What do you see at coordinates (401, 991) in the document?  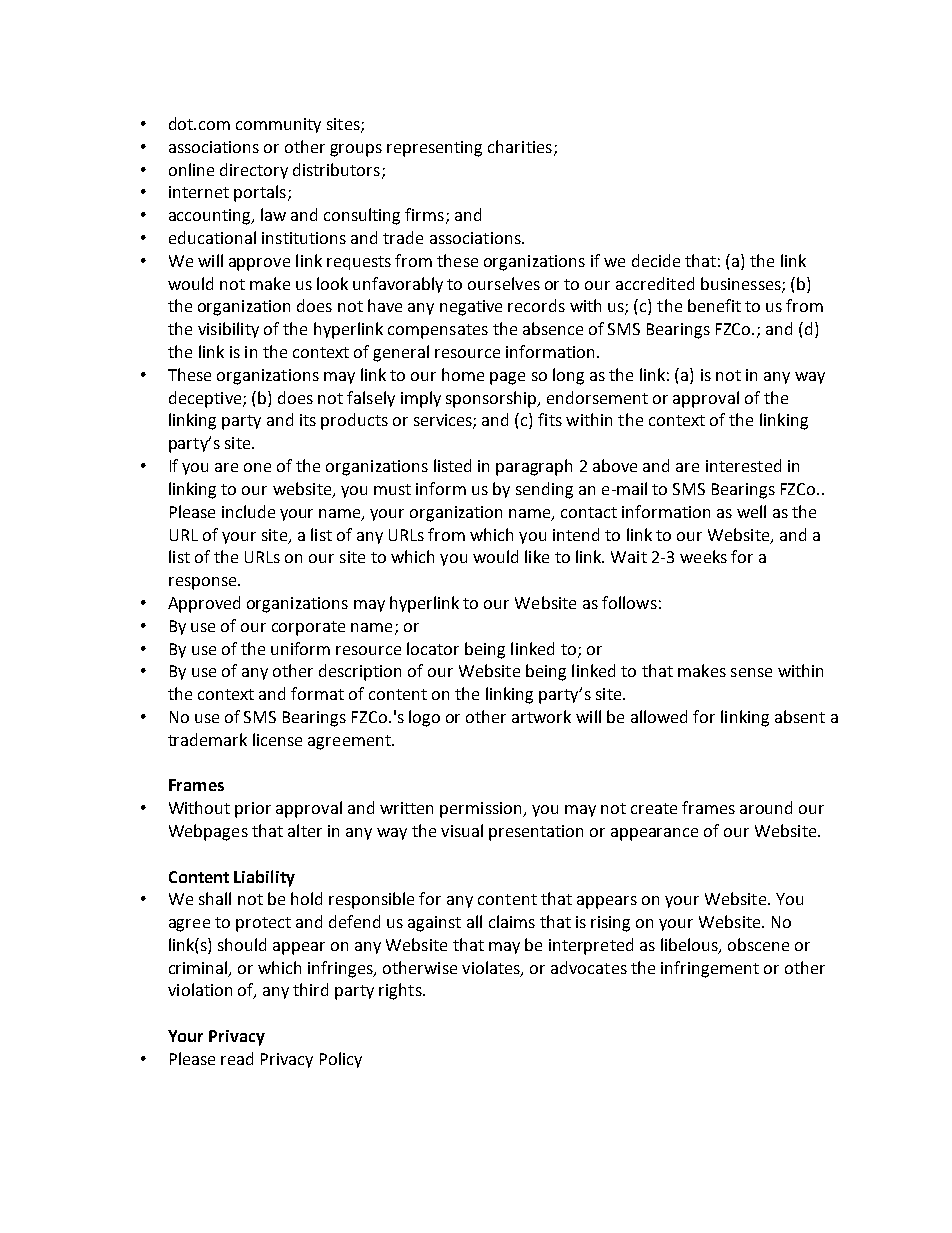 I see `rights` at bounding box center [401, 991].
